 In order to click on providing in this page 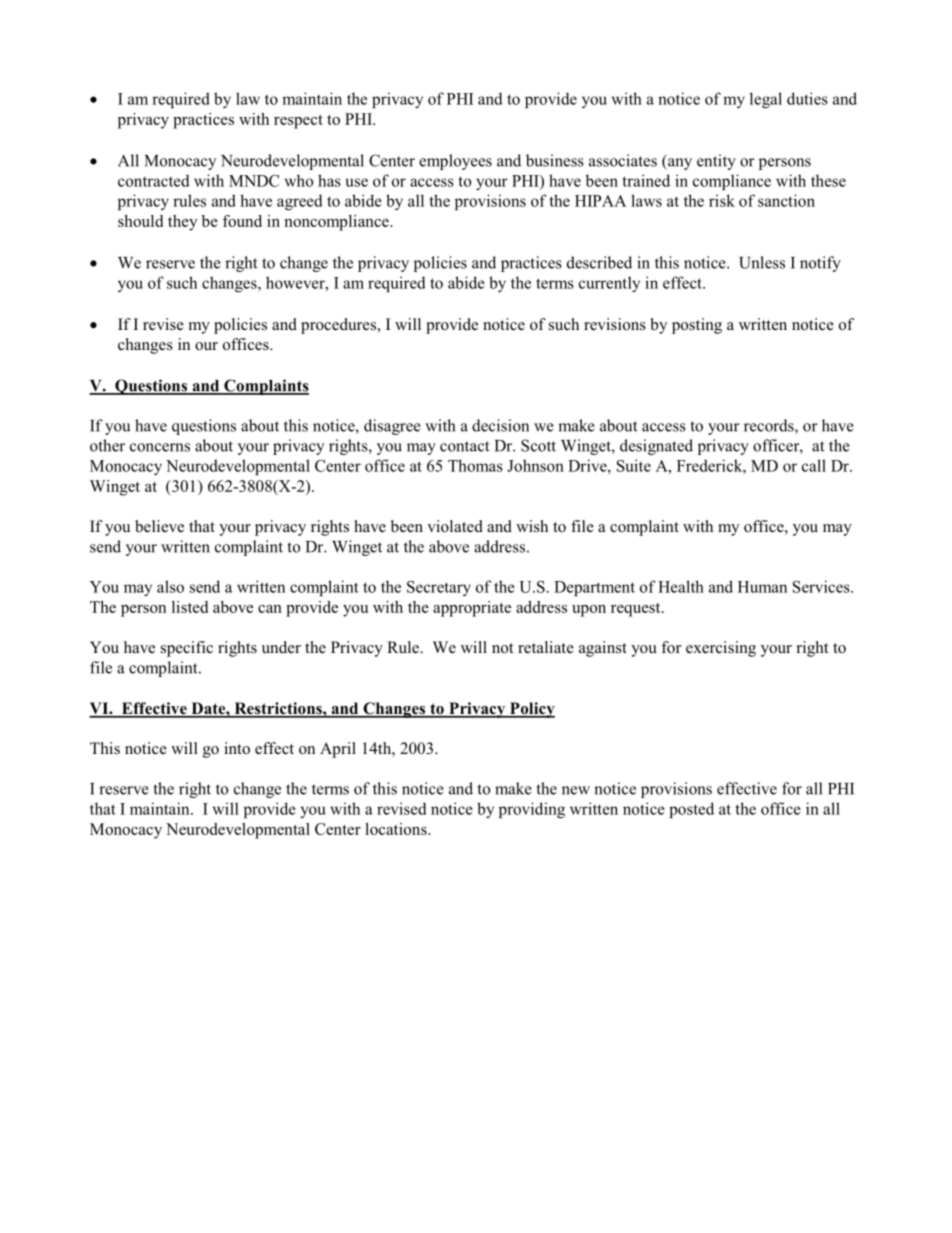, I will do `click(532, 810)`.
